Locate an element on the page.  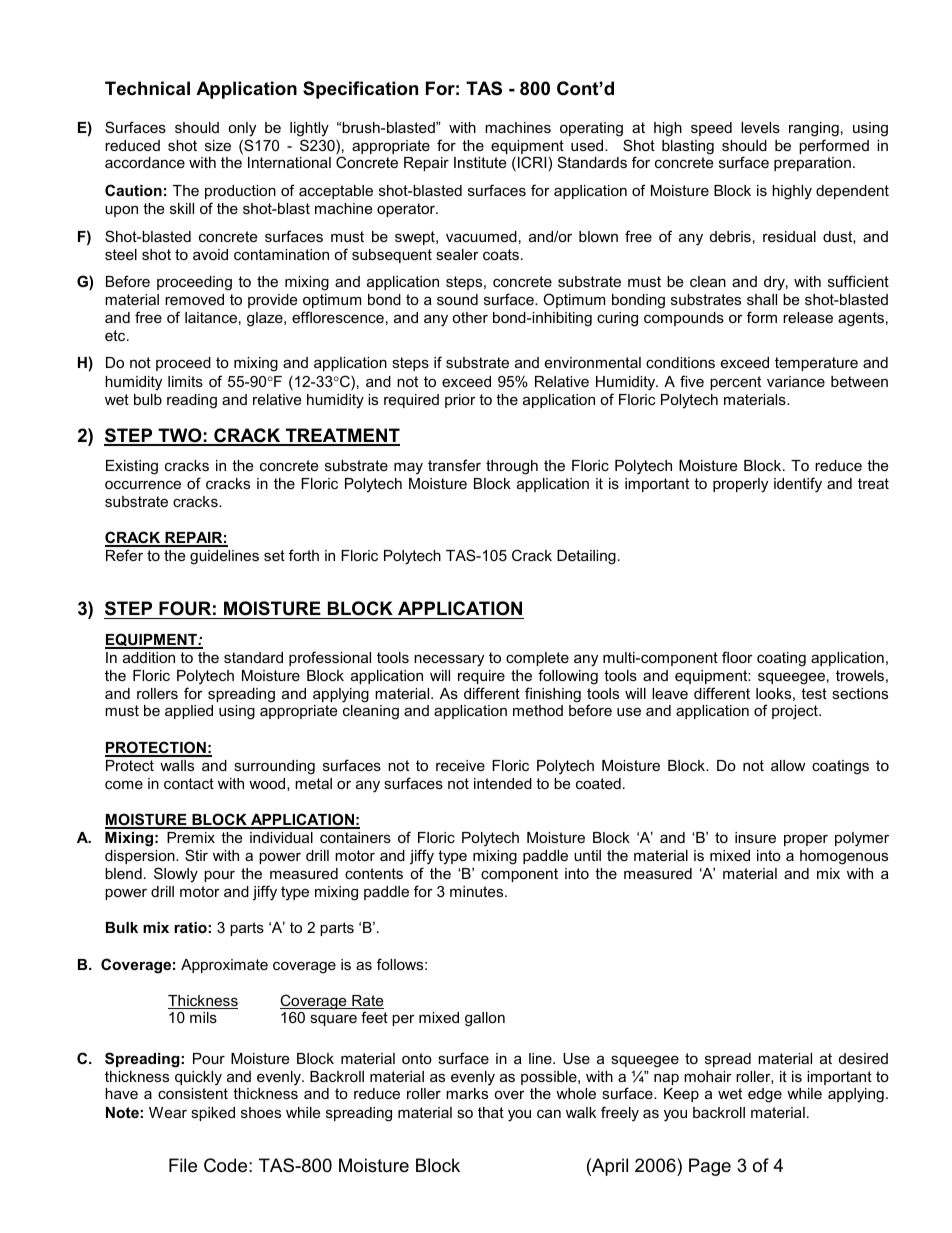
levels is located at coordinates (760, 127).
